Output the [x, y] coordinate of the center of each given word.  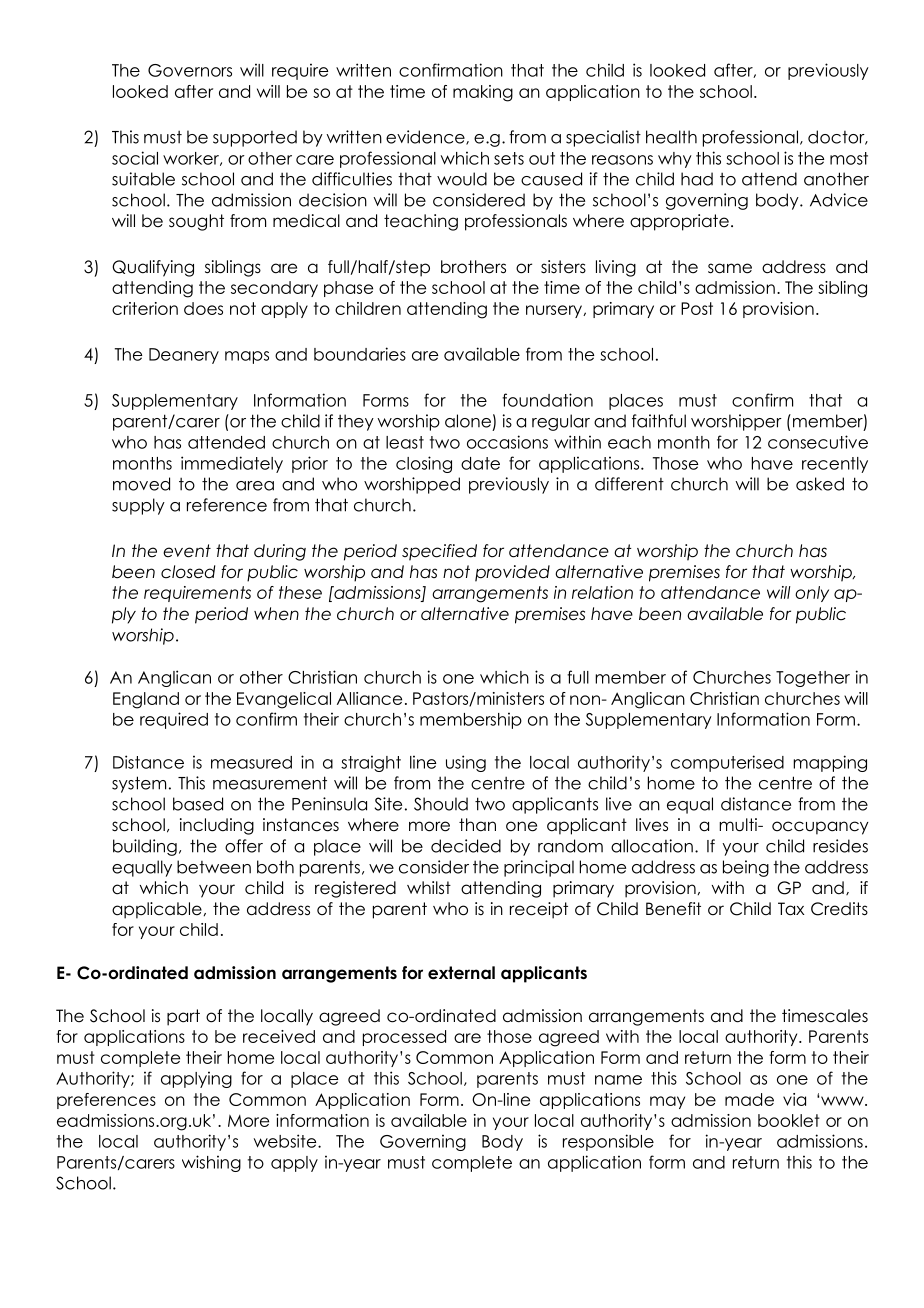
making [483, 93]
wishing [211, 1163]
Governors [190, 70]
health [671, 137]
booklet [789, 1120]
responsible [608, 1142]
